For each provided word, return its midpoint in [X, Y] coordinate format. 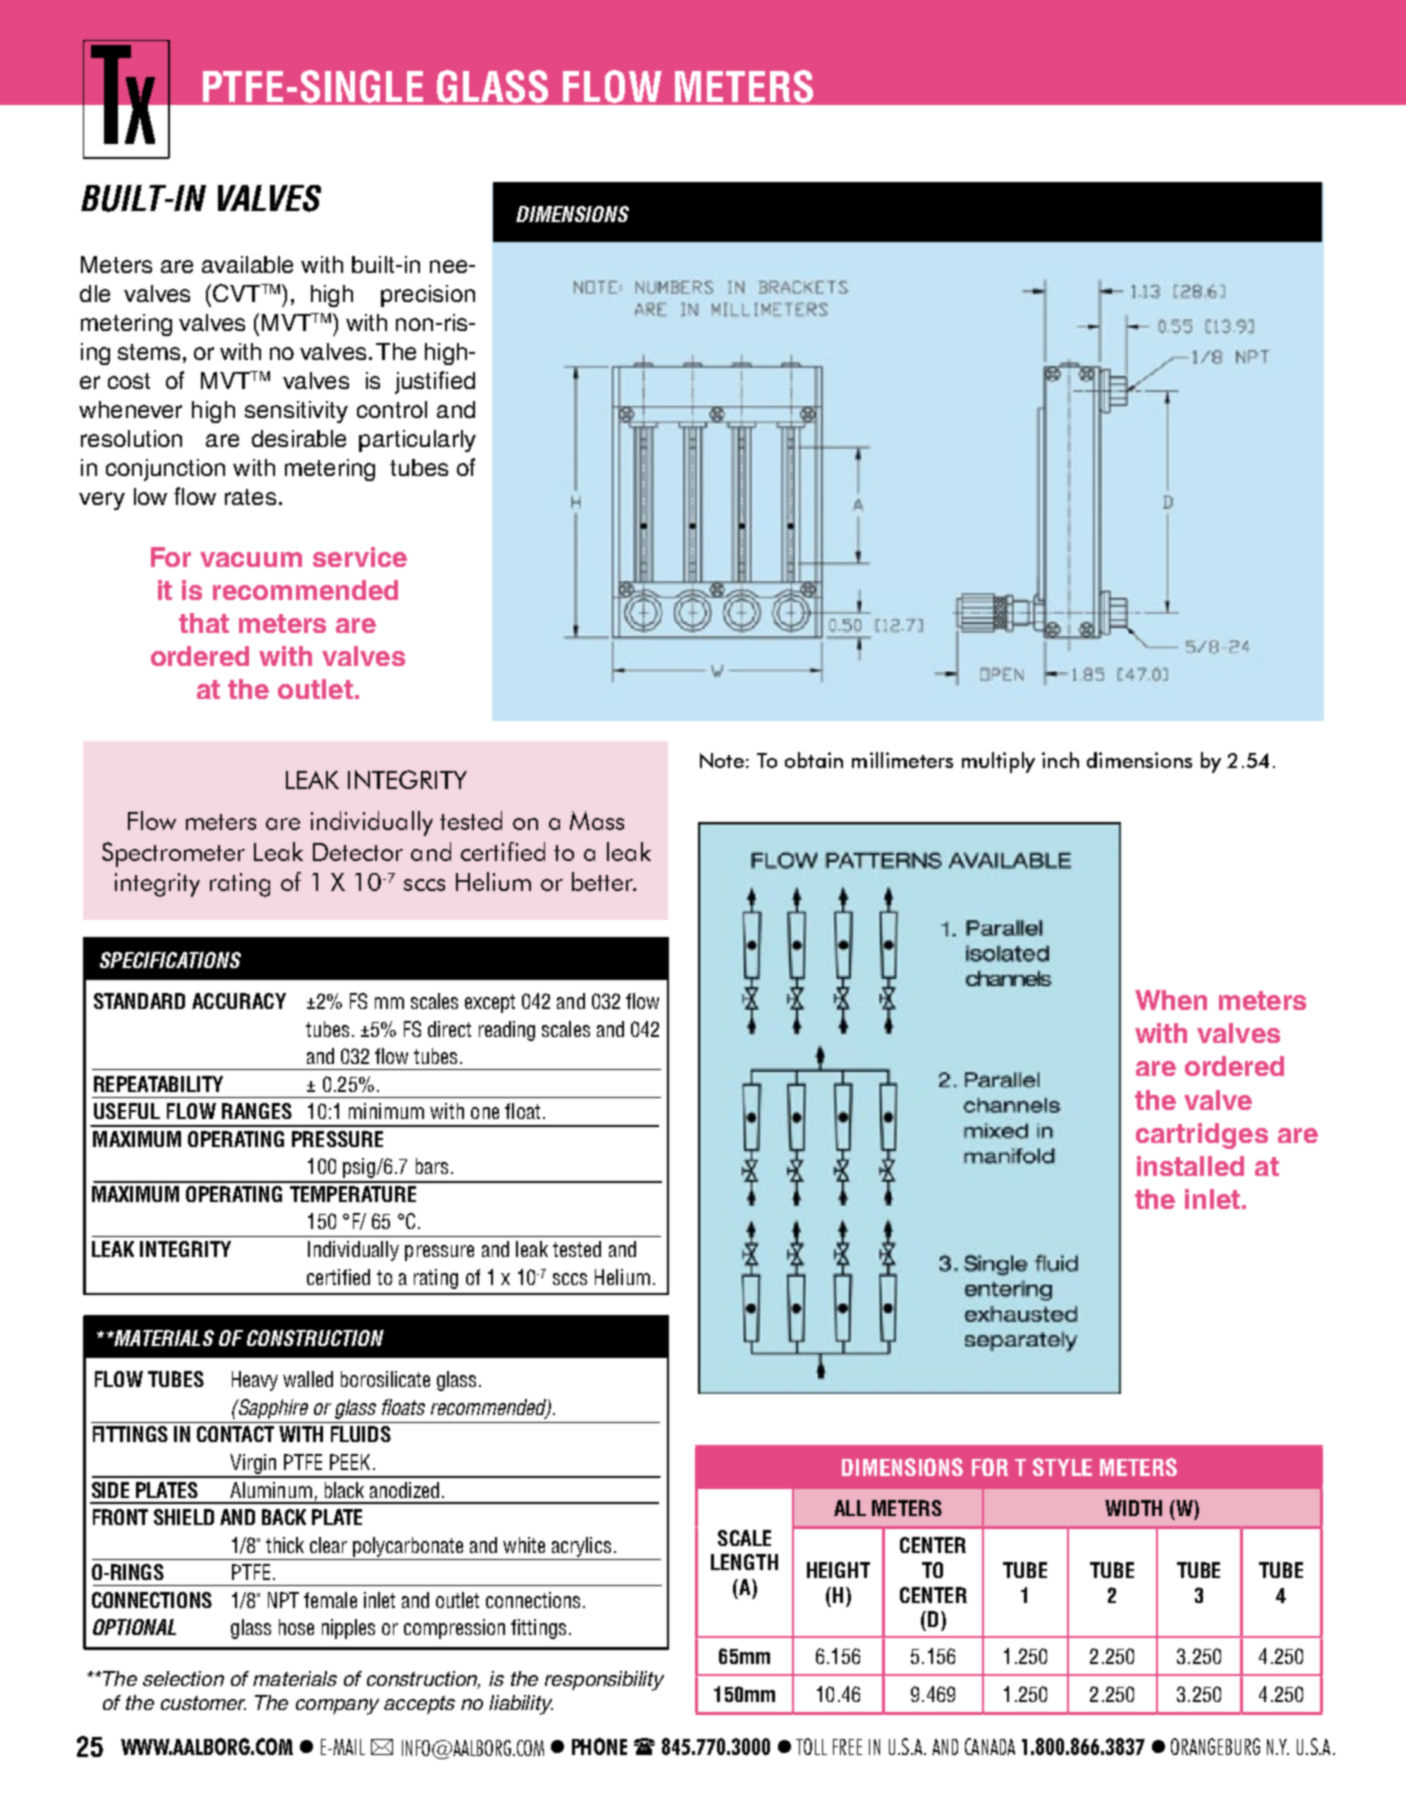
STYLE [1062, 1467]
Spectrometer [173, 854]
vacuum [251, 559]
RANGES [257, 1111]
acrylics [581, 1547]
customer [203, 1703]
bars [432, 1166]
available [247, 264]
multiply [998, 762]
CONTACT [235, 1434]
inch [1060, 760]
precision [428, 296]
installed [1190, 1166]
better [604, 881]
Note [722, 760]
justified [435, 382]
